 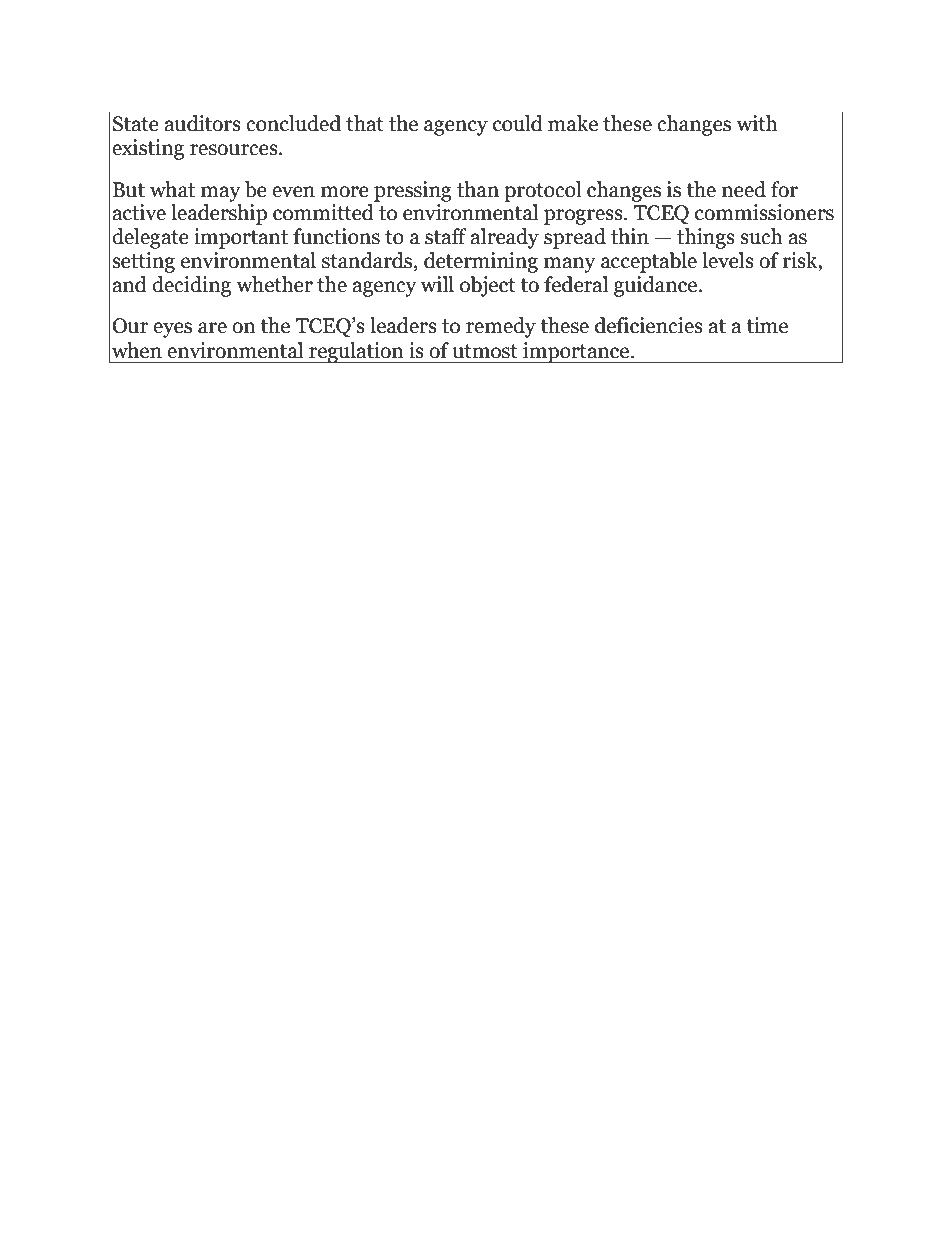 What do you see at coordinates (481, 262) in the page?
I see `determining` at bounding box center [481, 262].
